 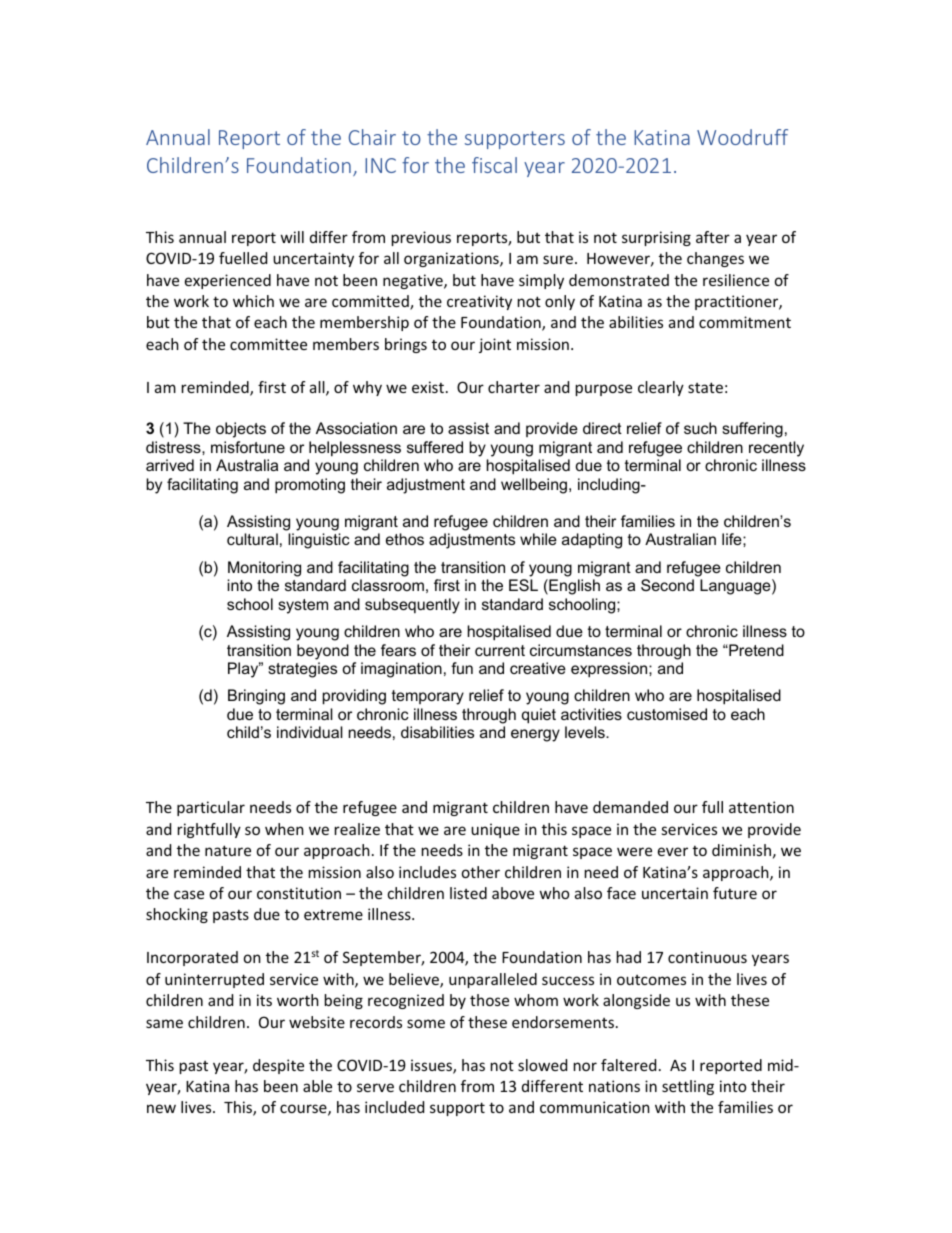 What do you see at coordinates (211, 808) in the page?
I see `particular` at bounding box center [211, 808].
